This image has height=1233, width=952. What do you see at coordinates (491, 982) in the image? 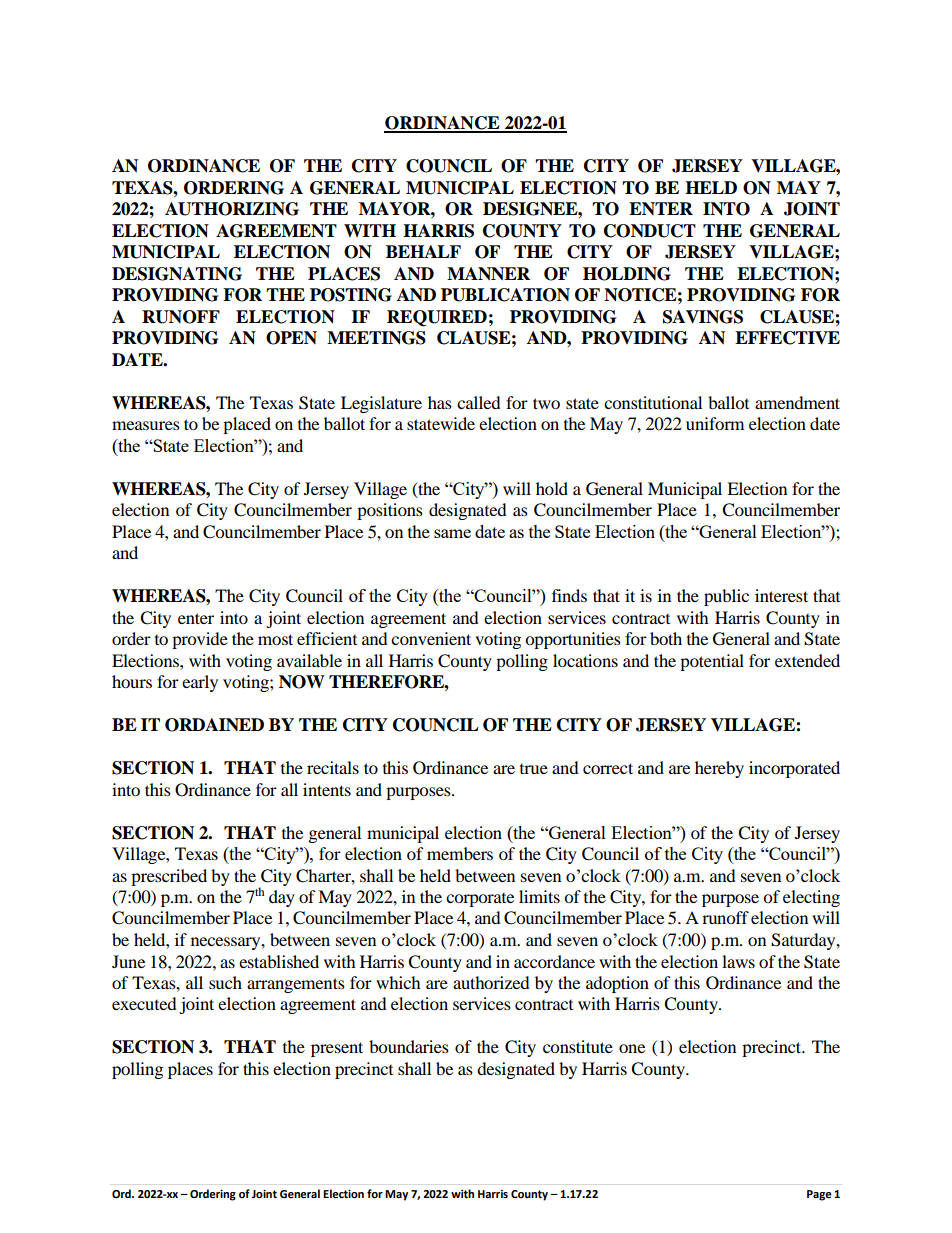
I see `authorized` at bounding box center [491, 982].
